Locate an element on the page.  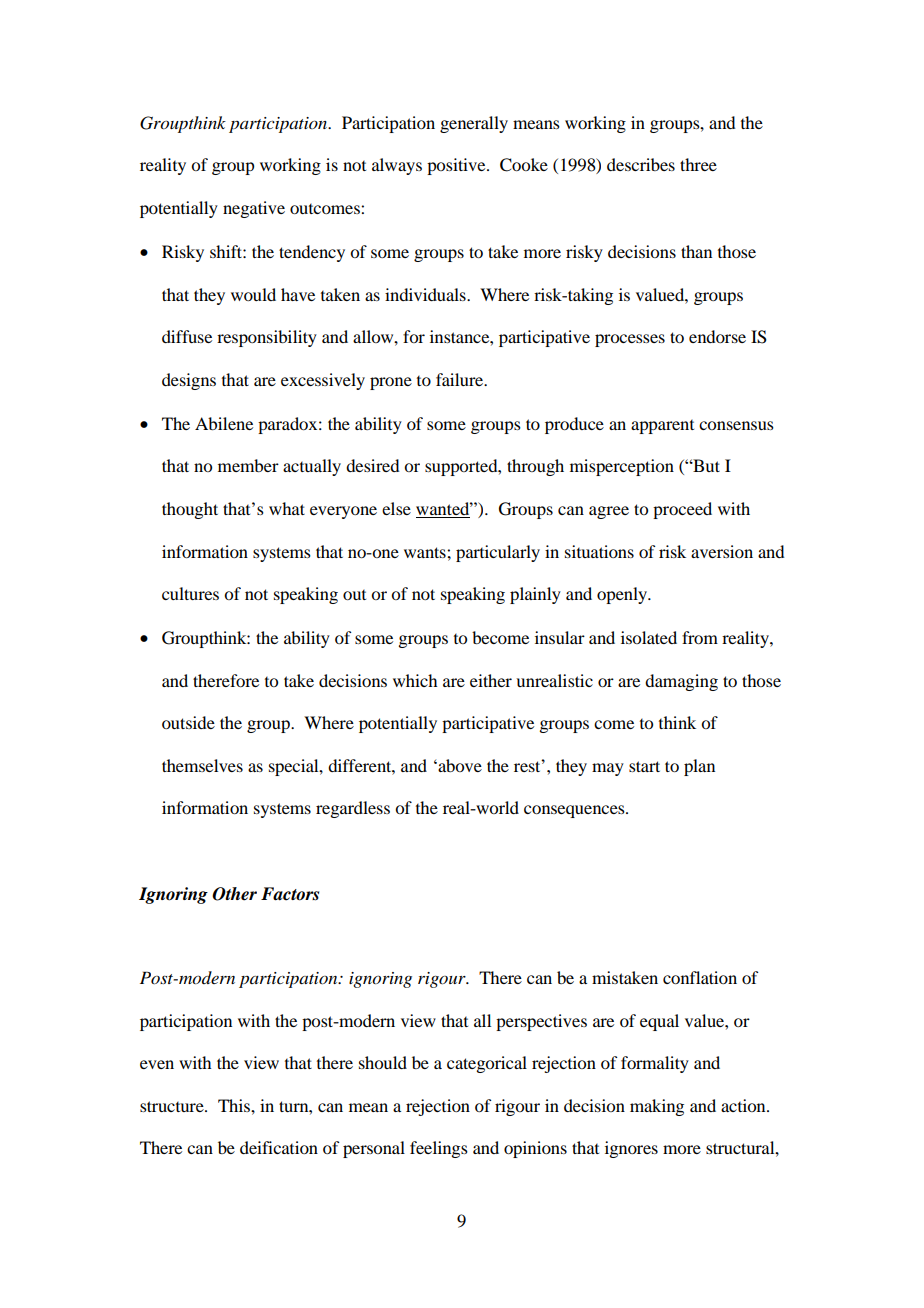
conflation is located at coordinates (700, 977).
